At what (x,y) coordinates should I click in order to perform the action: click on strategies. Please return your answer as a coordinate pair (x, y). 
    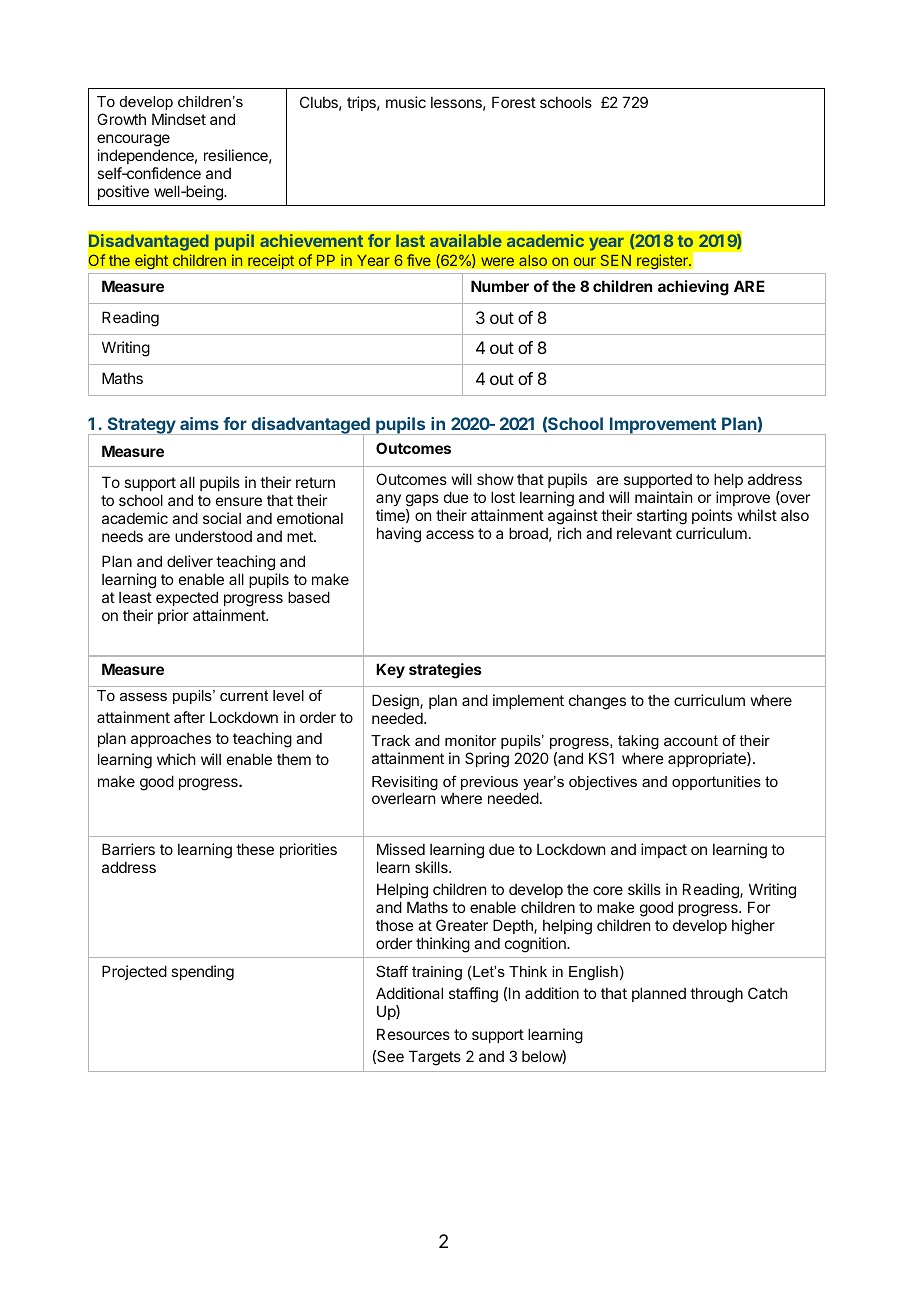
    Looking at the image, I should click on (445, 671).
